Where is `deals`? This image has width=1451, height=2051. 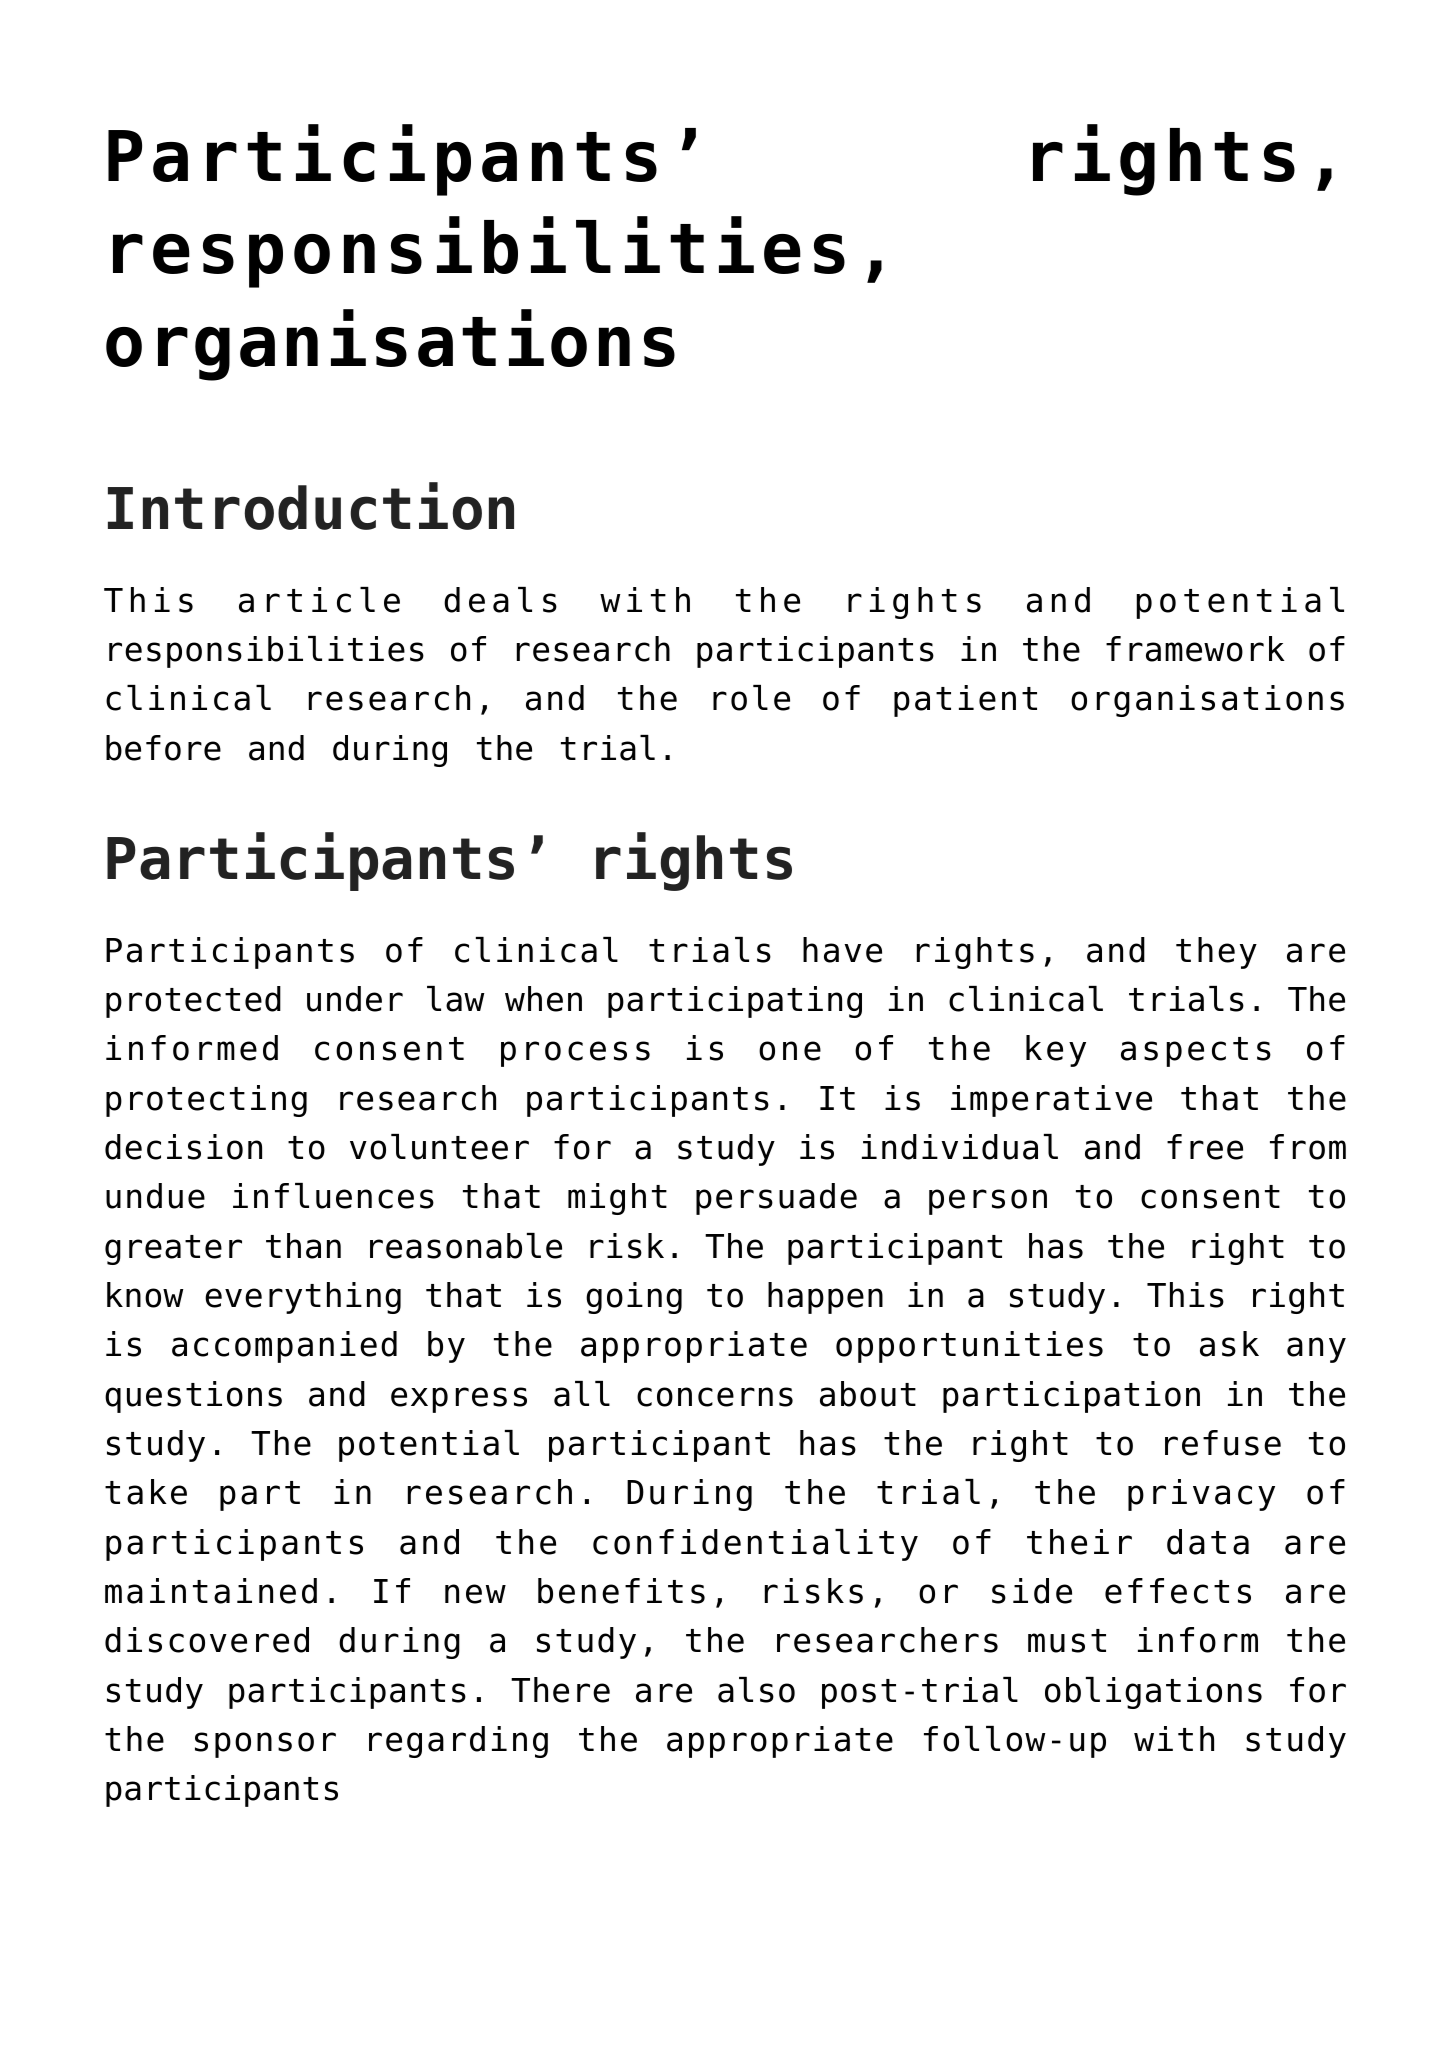
deals is located at coordinates (500, 600).
